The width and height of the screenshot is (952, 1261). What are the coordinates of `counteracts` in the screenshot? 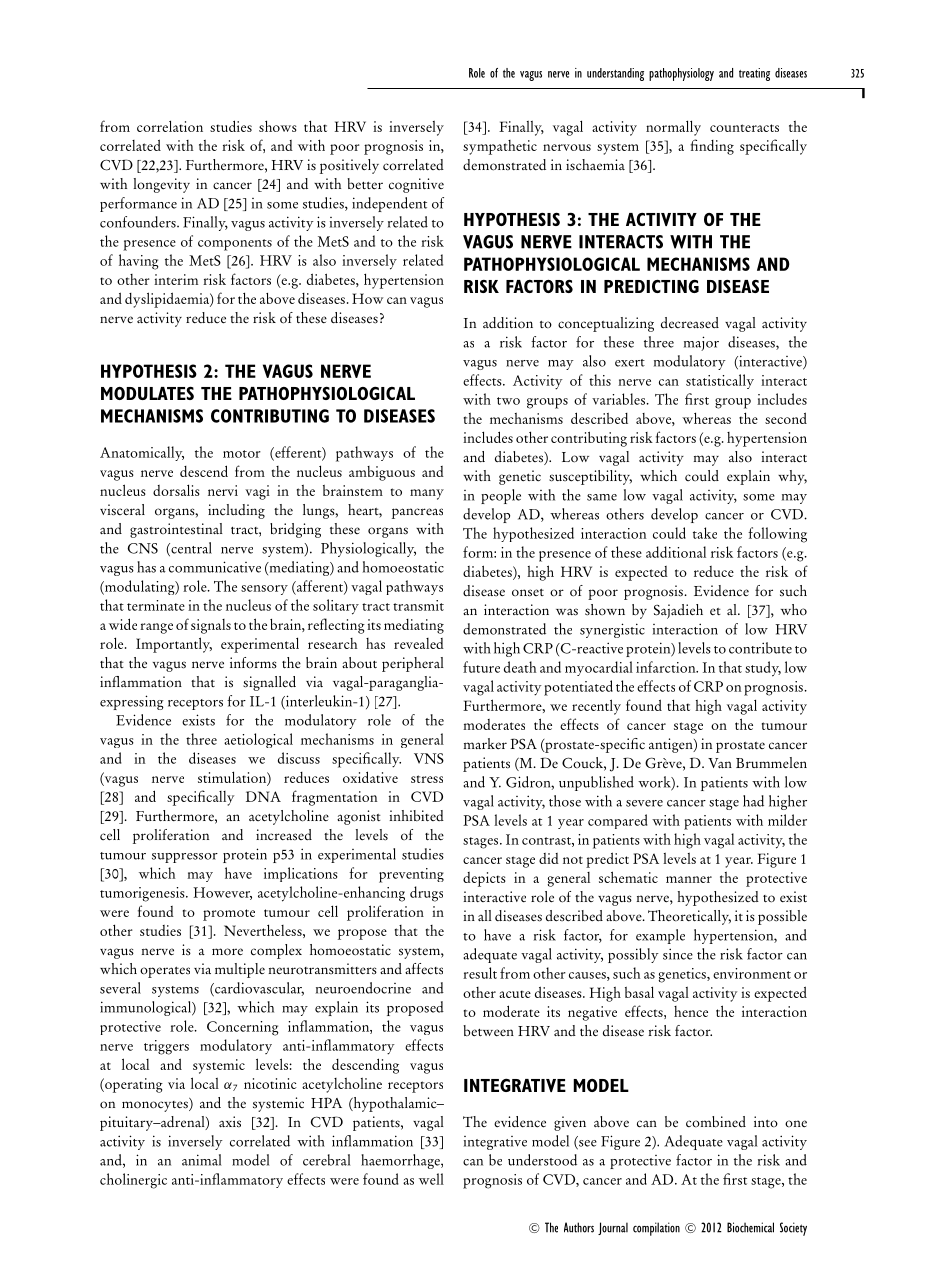 It's located at (744, 128).
